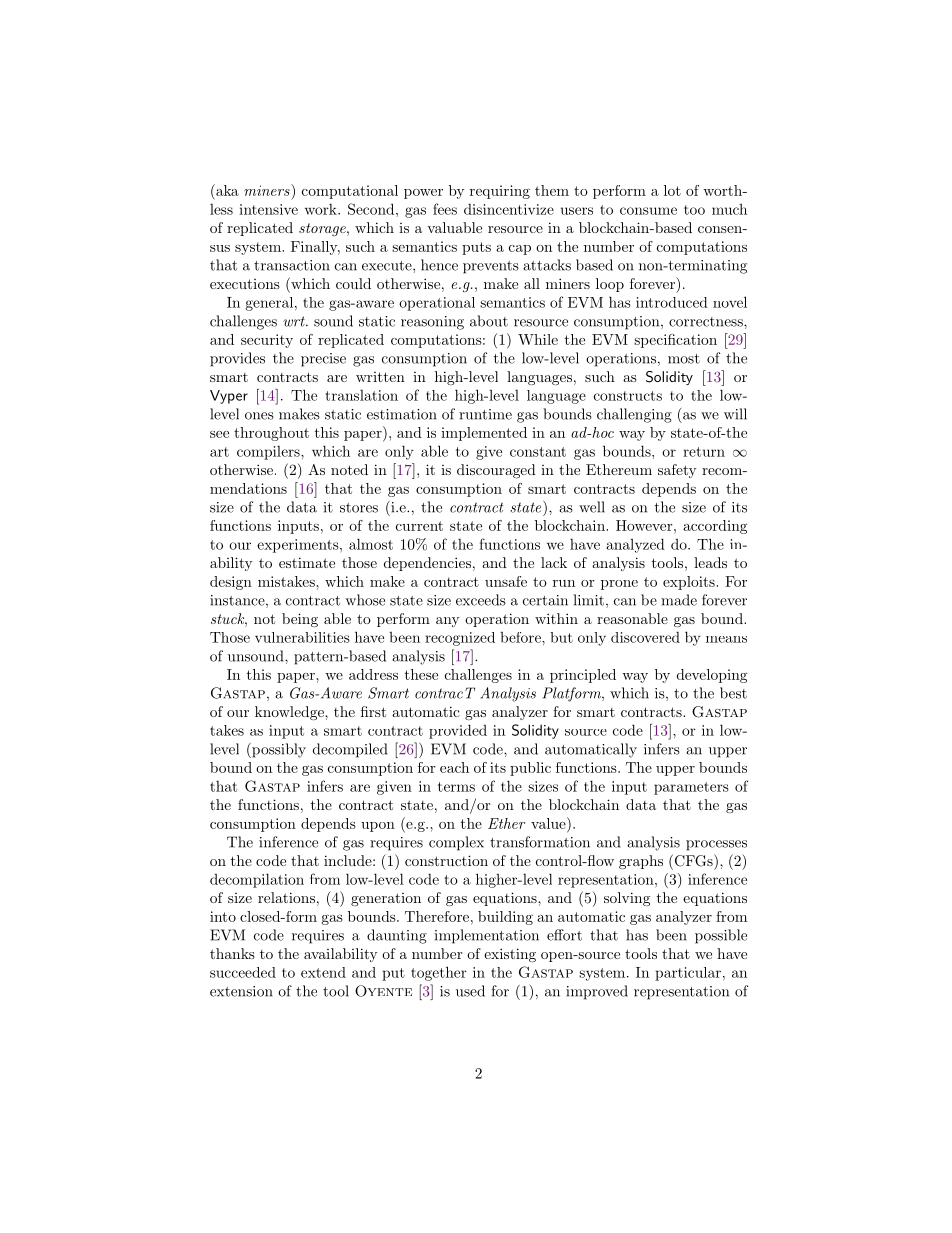  Describe the element at coordinates (679, 600) in the screenshot. I see `made` at that location.
